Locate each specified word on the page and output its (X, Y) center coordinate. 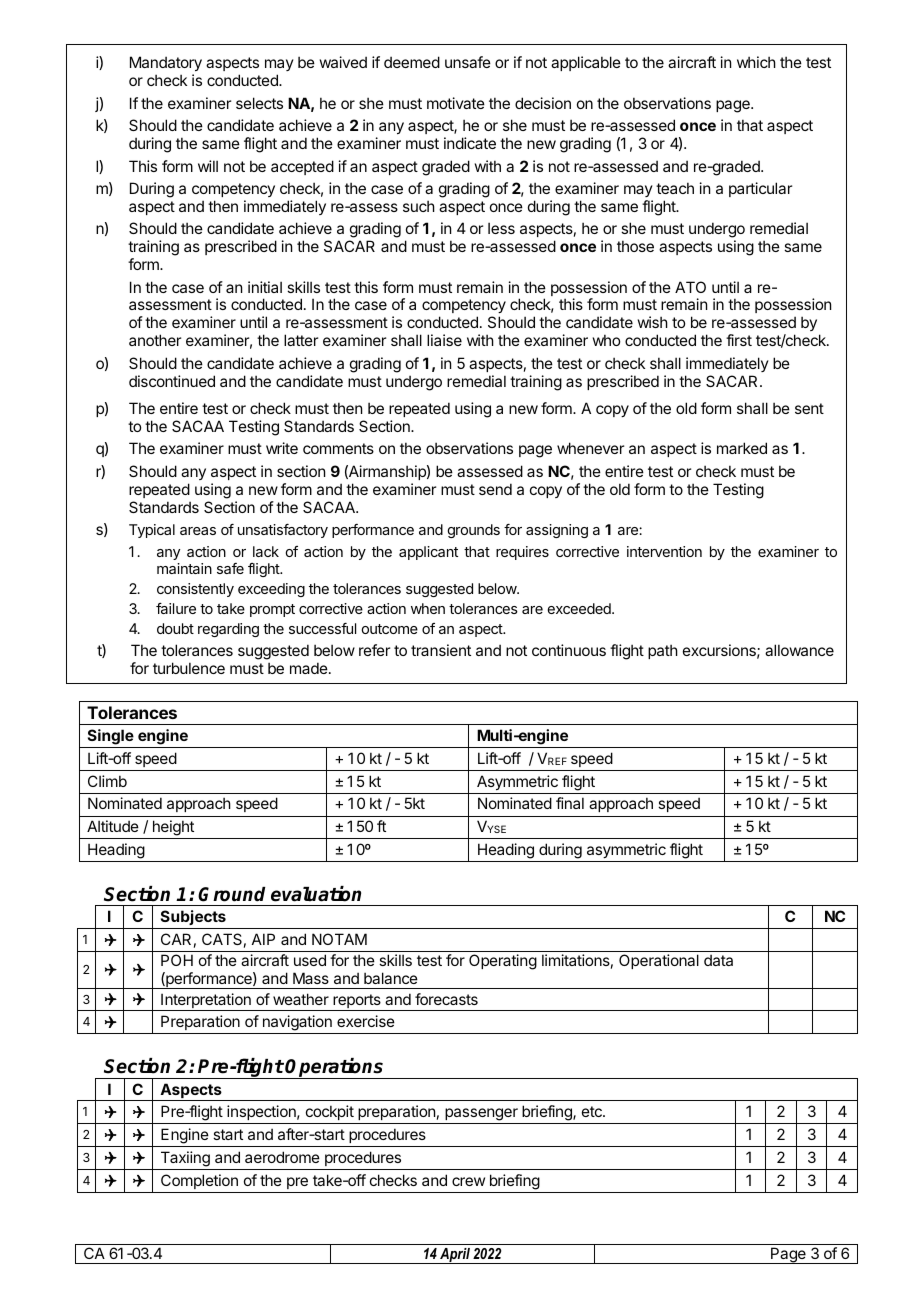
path (663, 651)
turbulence (189, 668)
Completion (199, 1181)
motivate (456, 103)
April (455, 1256)
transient (441, 650)
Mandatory (166, 63)
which (756, 62)
